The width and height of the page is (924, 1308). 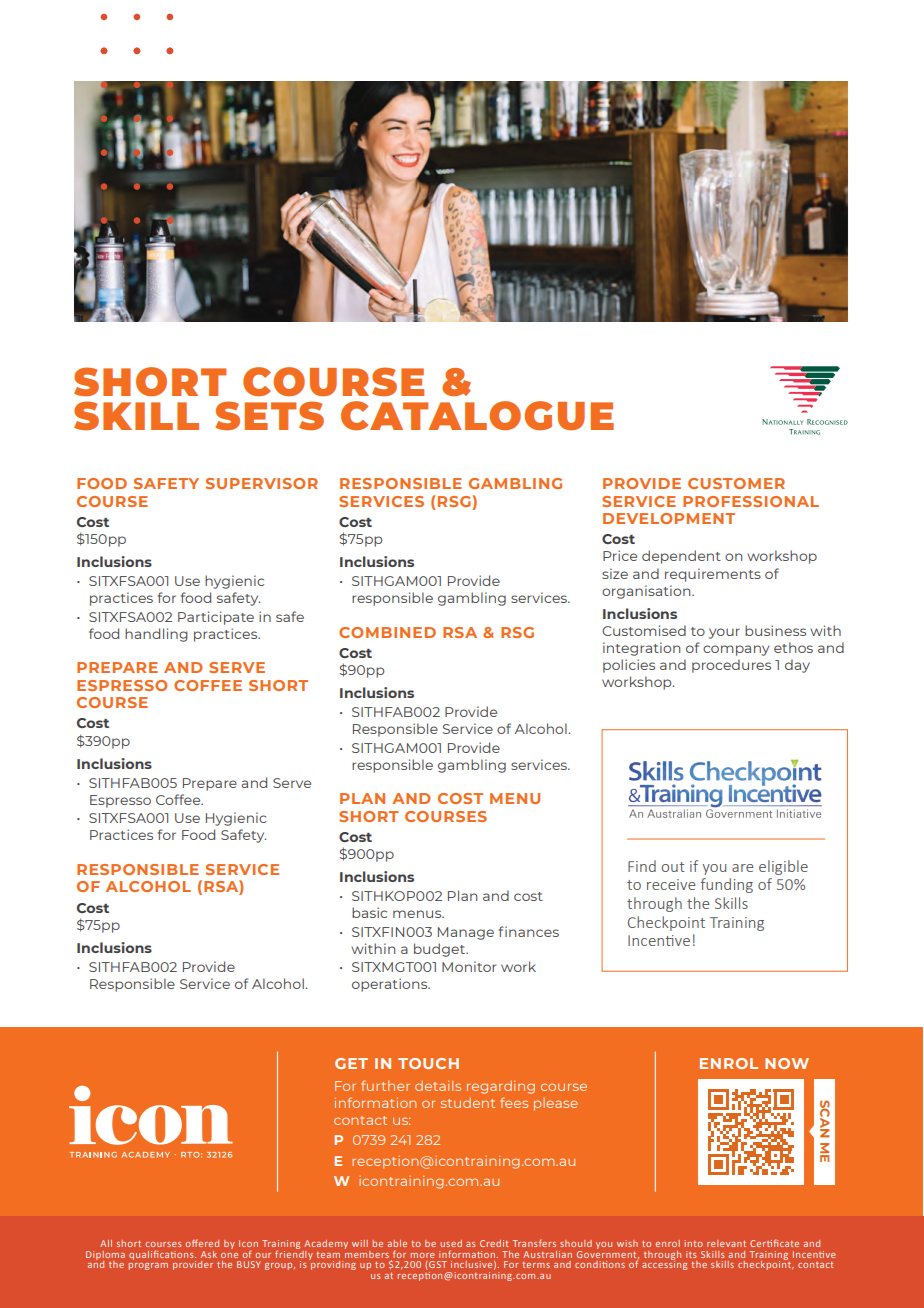 I want to click on SETS, so click(x=269, y=415).
